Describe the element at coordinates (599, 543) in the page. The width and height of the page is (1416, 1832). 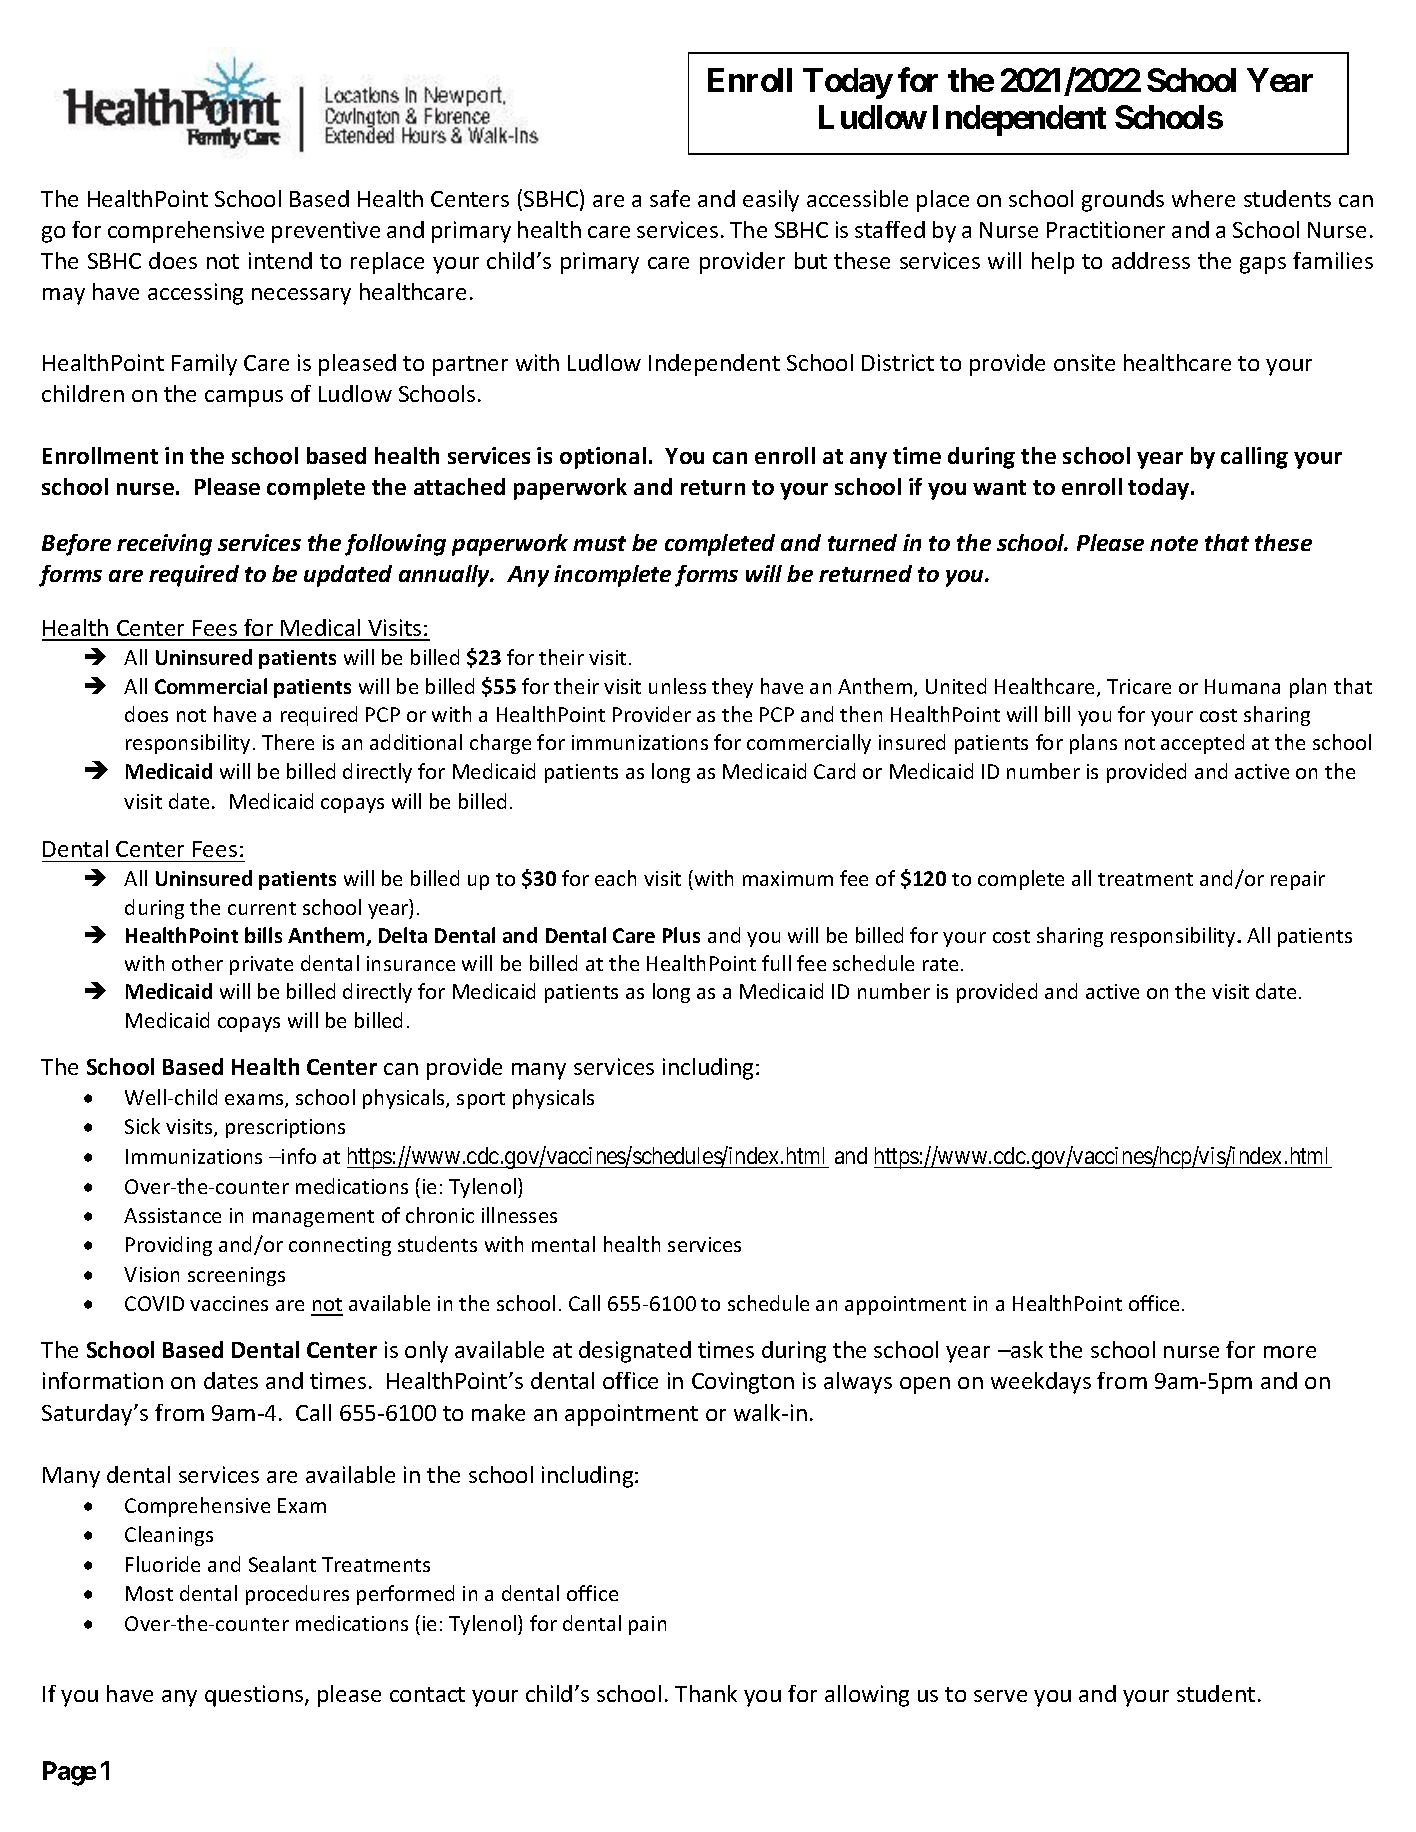
I see `must` at that location.
